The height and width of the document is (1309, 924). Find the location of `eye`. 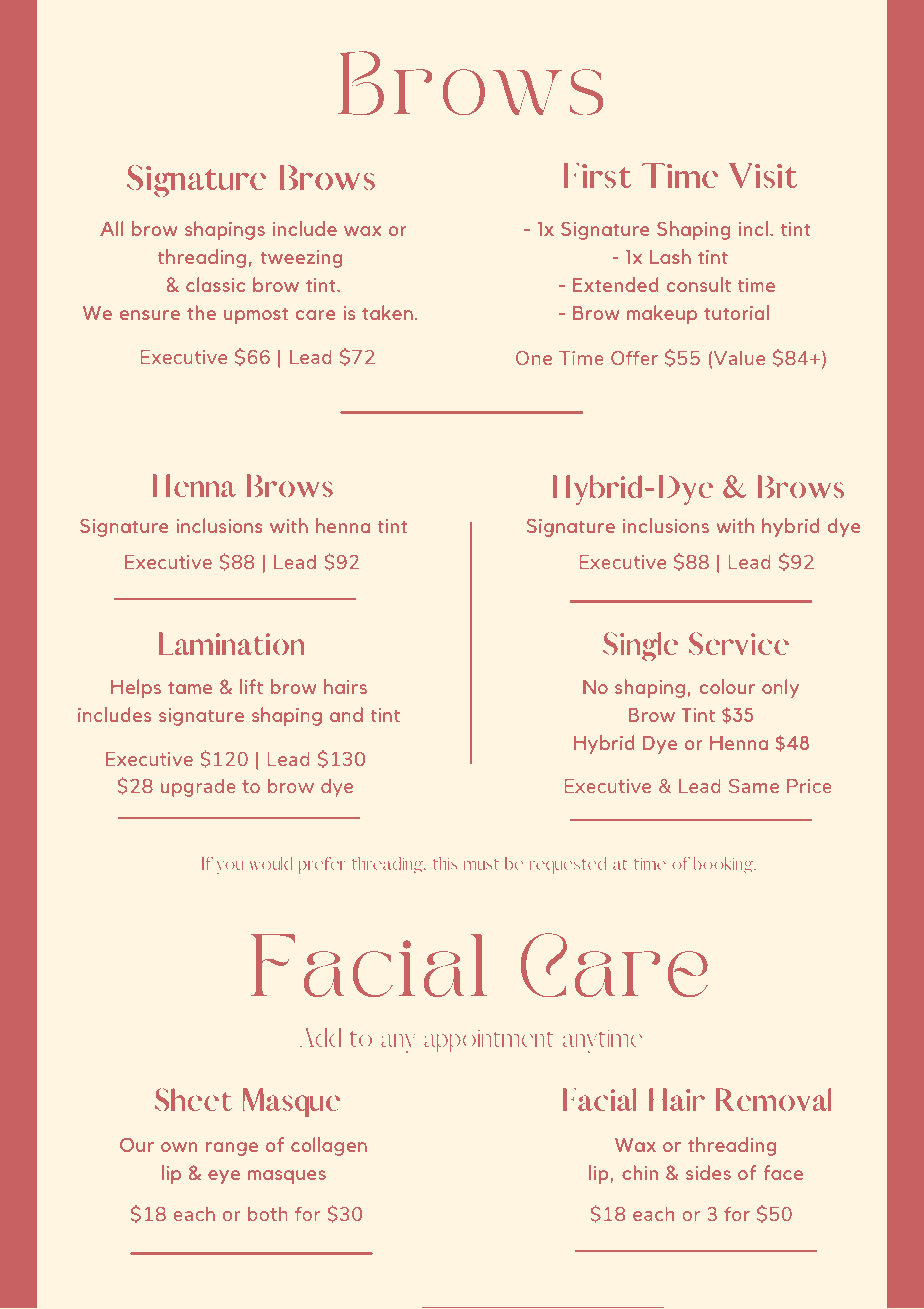

eye is located at coordinates (224, 1177).
